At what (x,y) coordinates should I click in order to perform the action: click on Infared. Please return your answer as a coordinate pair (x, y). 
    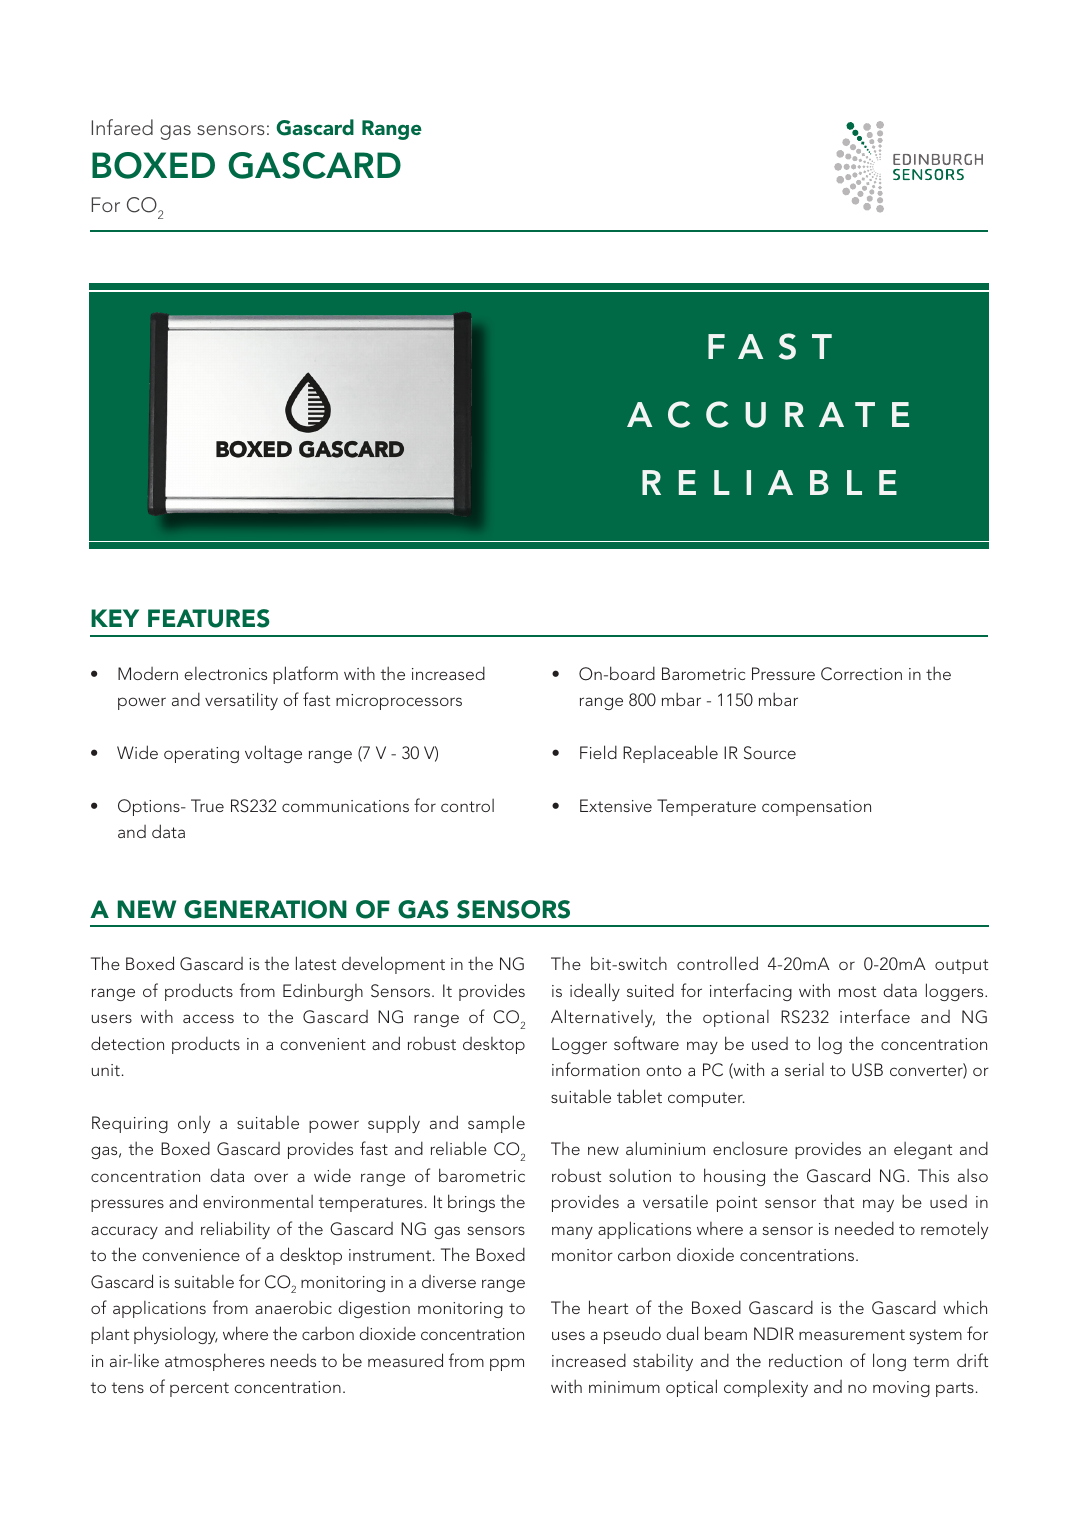
    Looking at the image, I should click on (122, 127).
